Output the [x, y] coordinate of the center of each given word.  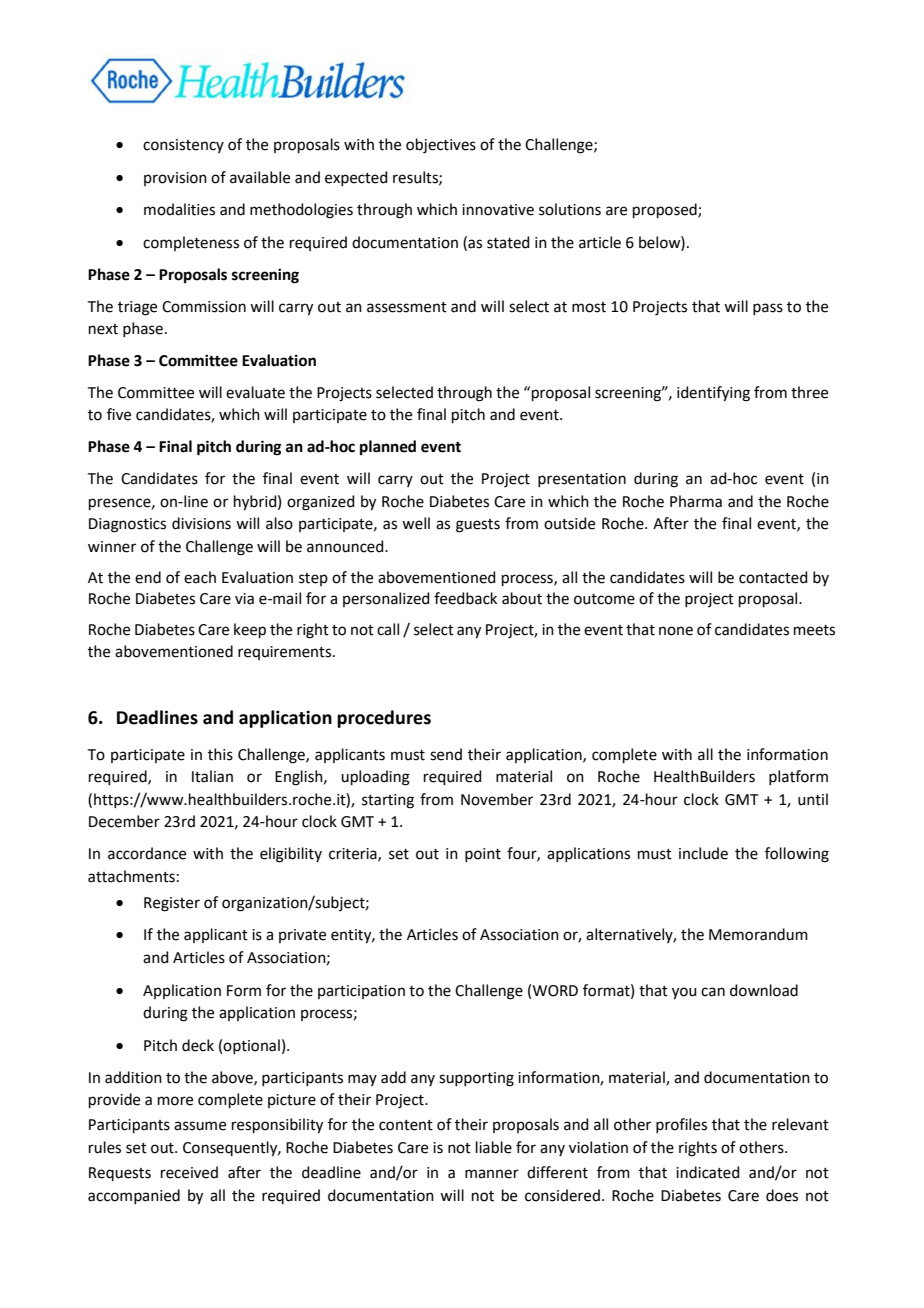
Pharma [696, 501]
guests [478, 526]
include [703, 853]
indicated [708, 1172]
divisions [201, 523]
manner [492, 1174]
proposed [666, 210]
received [189, 1172]
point [483, 855]
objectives [441, 146]
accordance [147, 853]
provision [175, 179]
